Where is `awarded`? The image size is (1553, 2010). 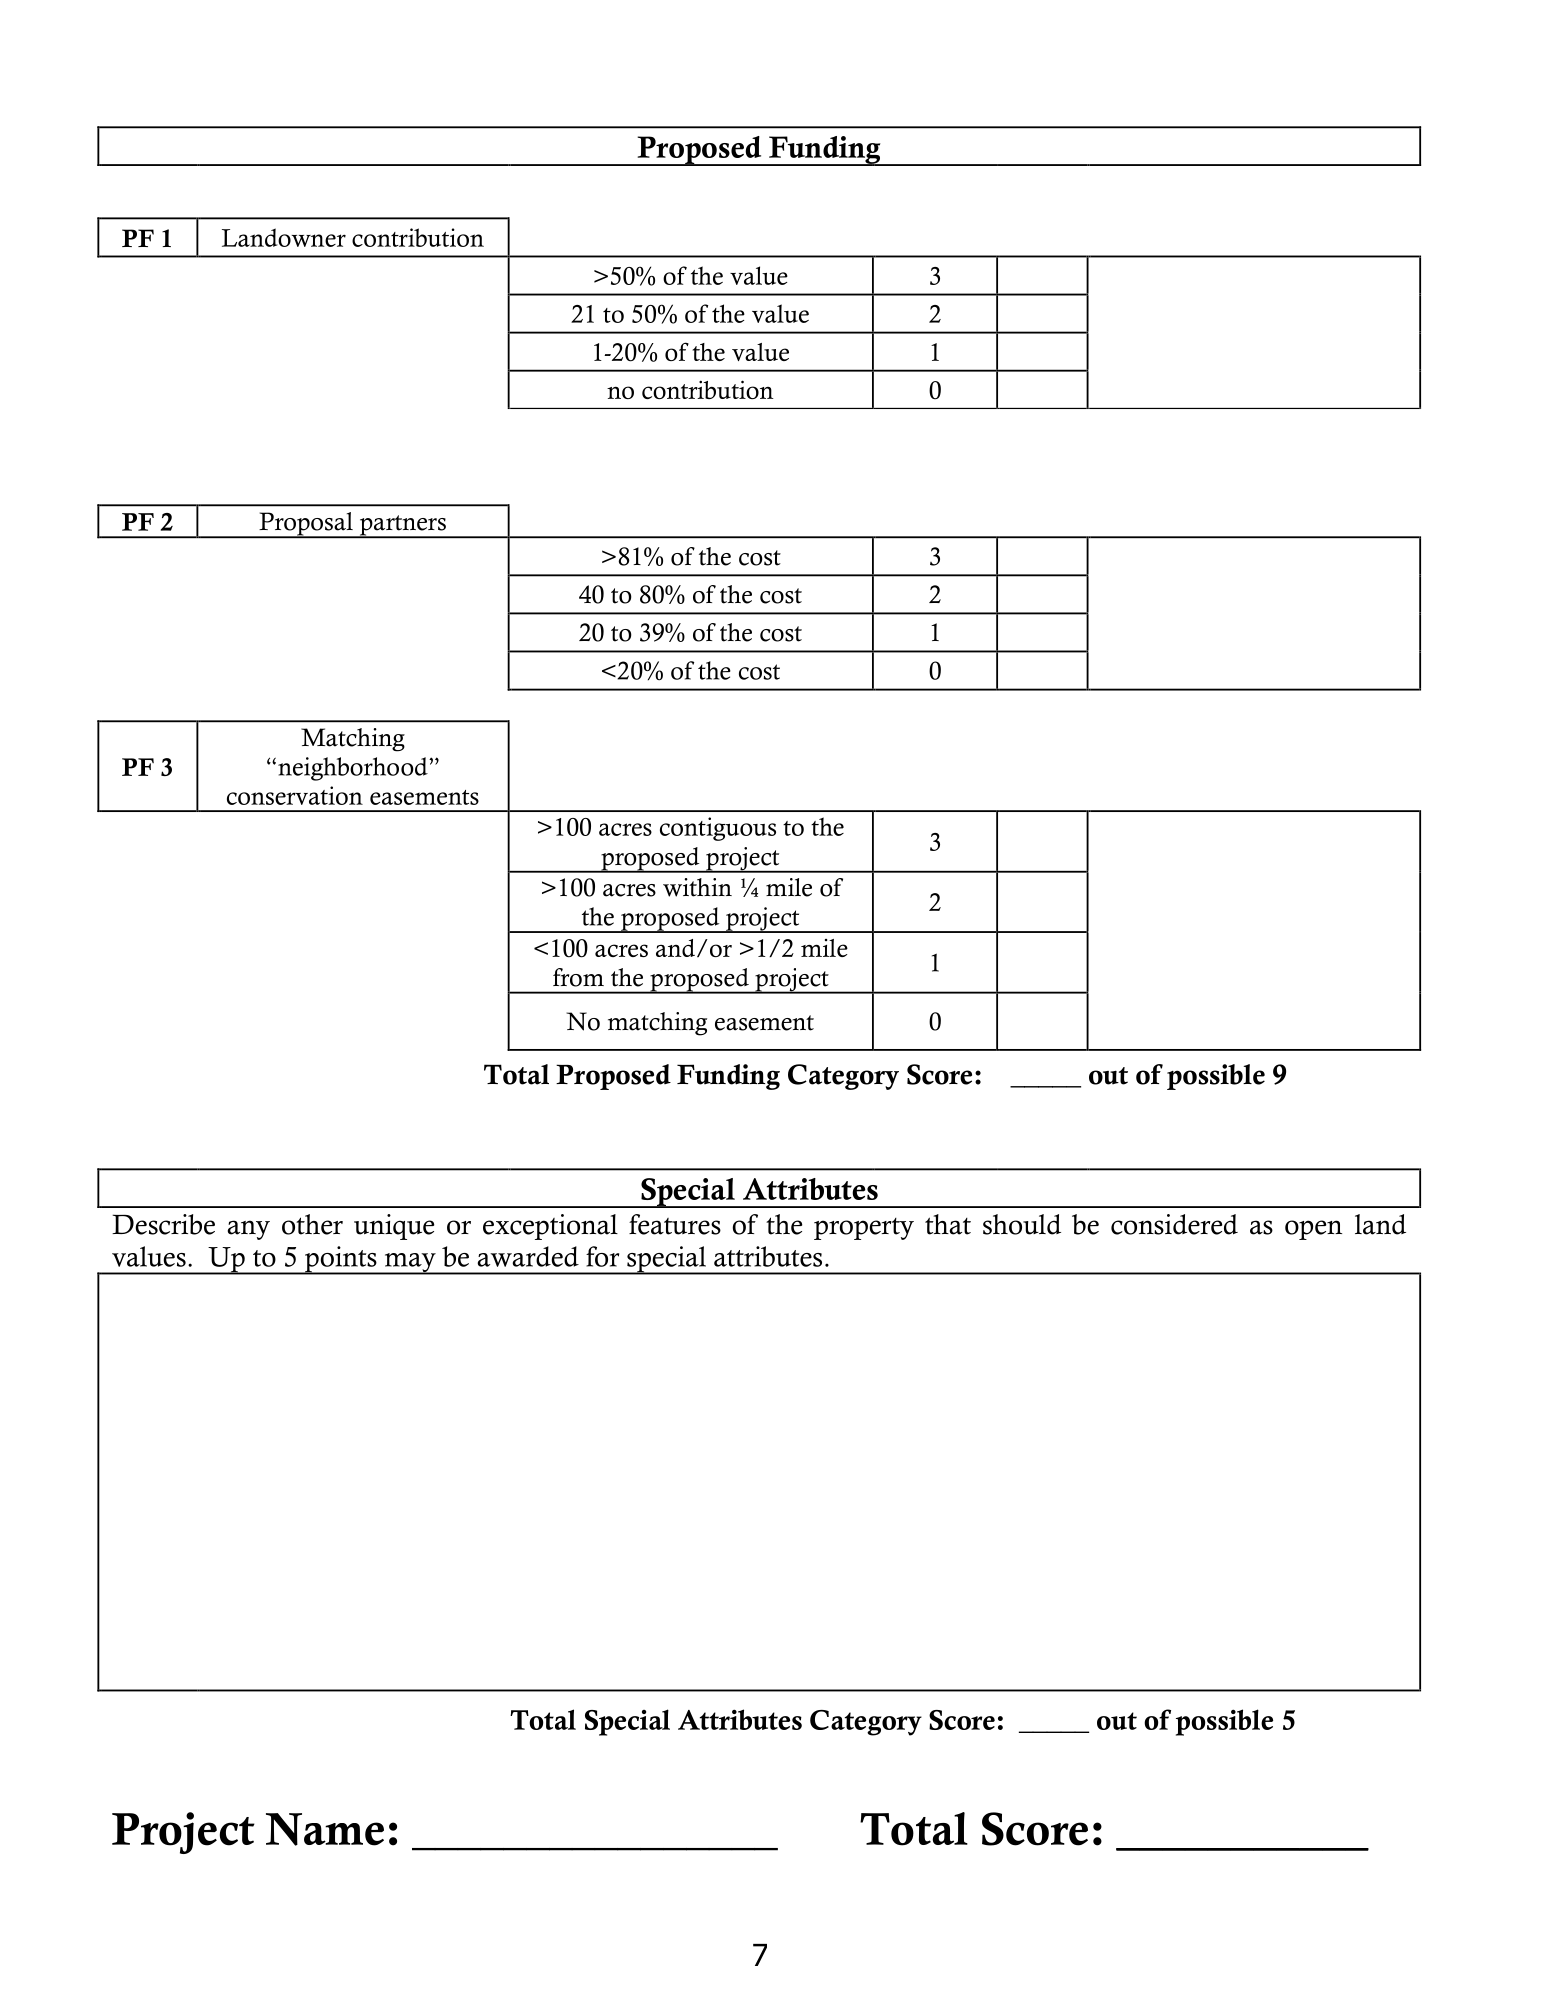 awarded is located at coordinates (528, 1256).
